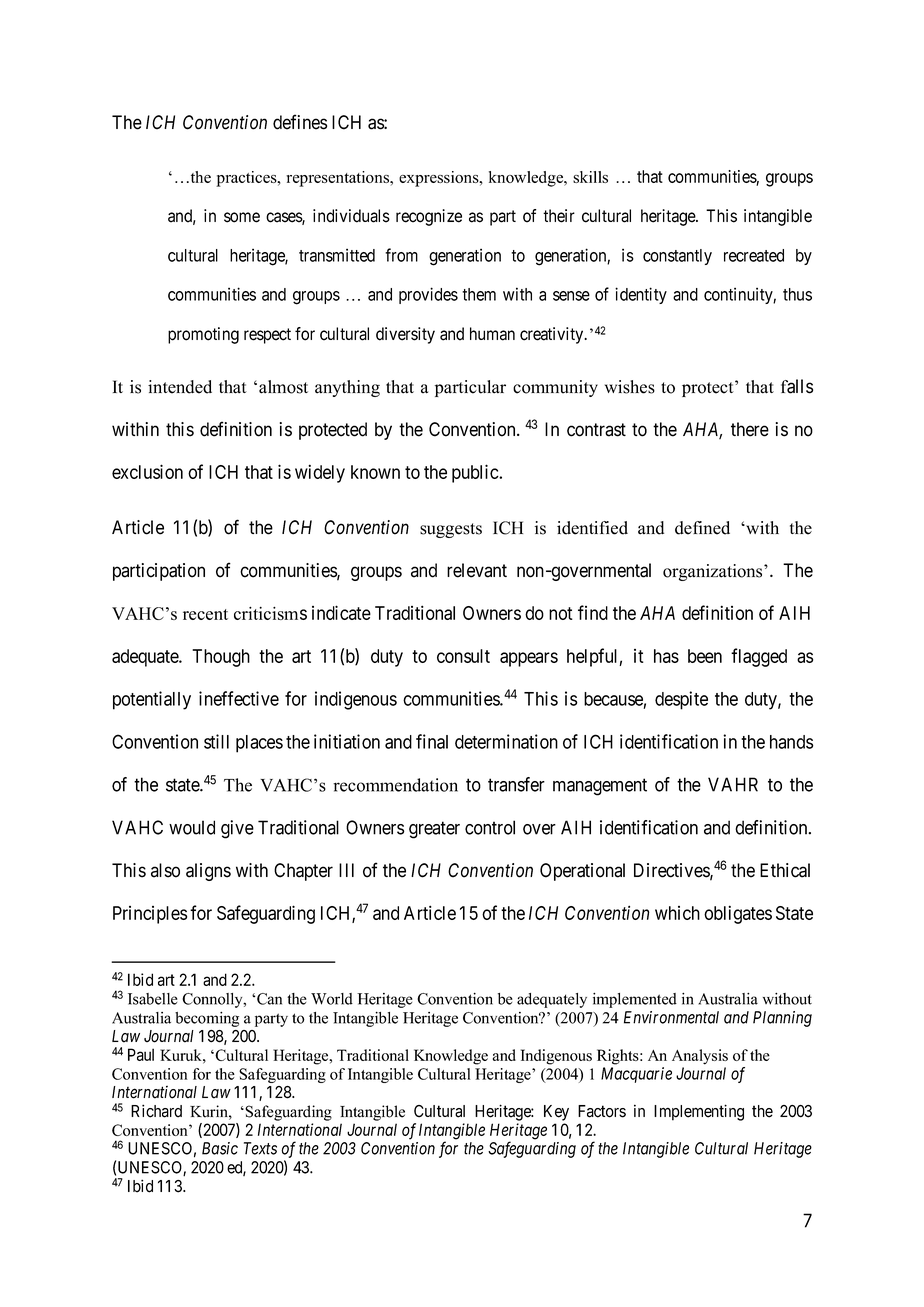  Describe the element at coordinates (556, 1113) in the screenshot. I see `Key` at that location.
